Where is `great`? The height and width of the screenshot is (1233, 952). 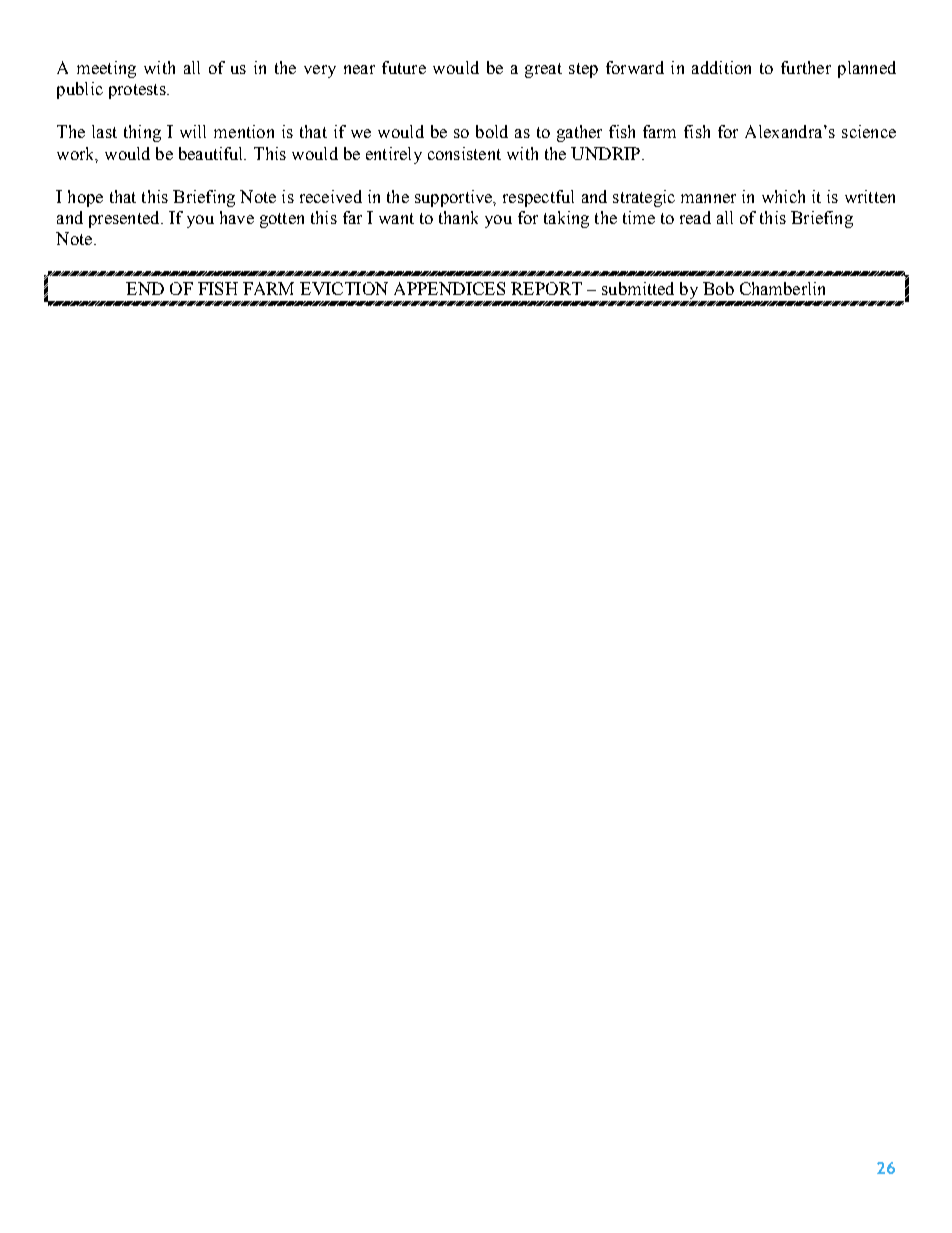
great is located at coordinates (543, 70).
